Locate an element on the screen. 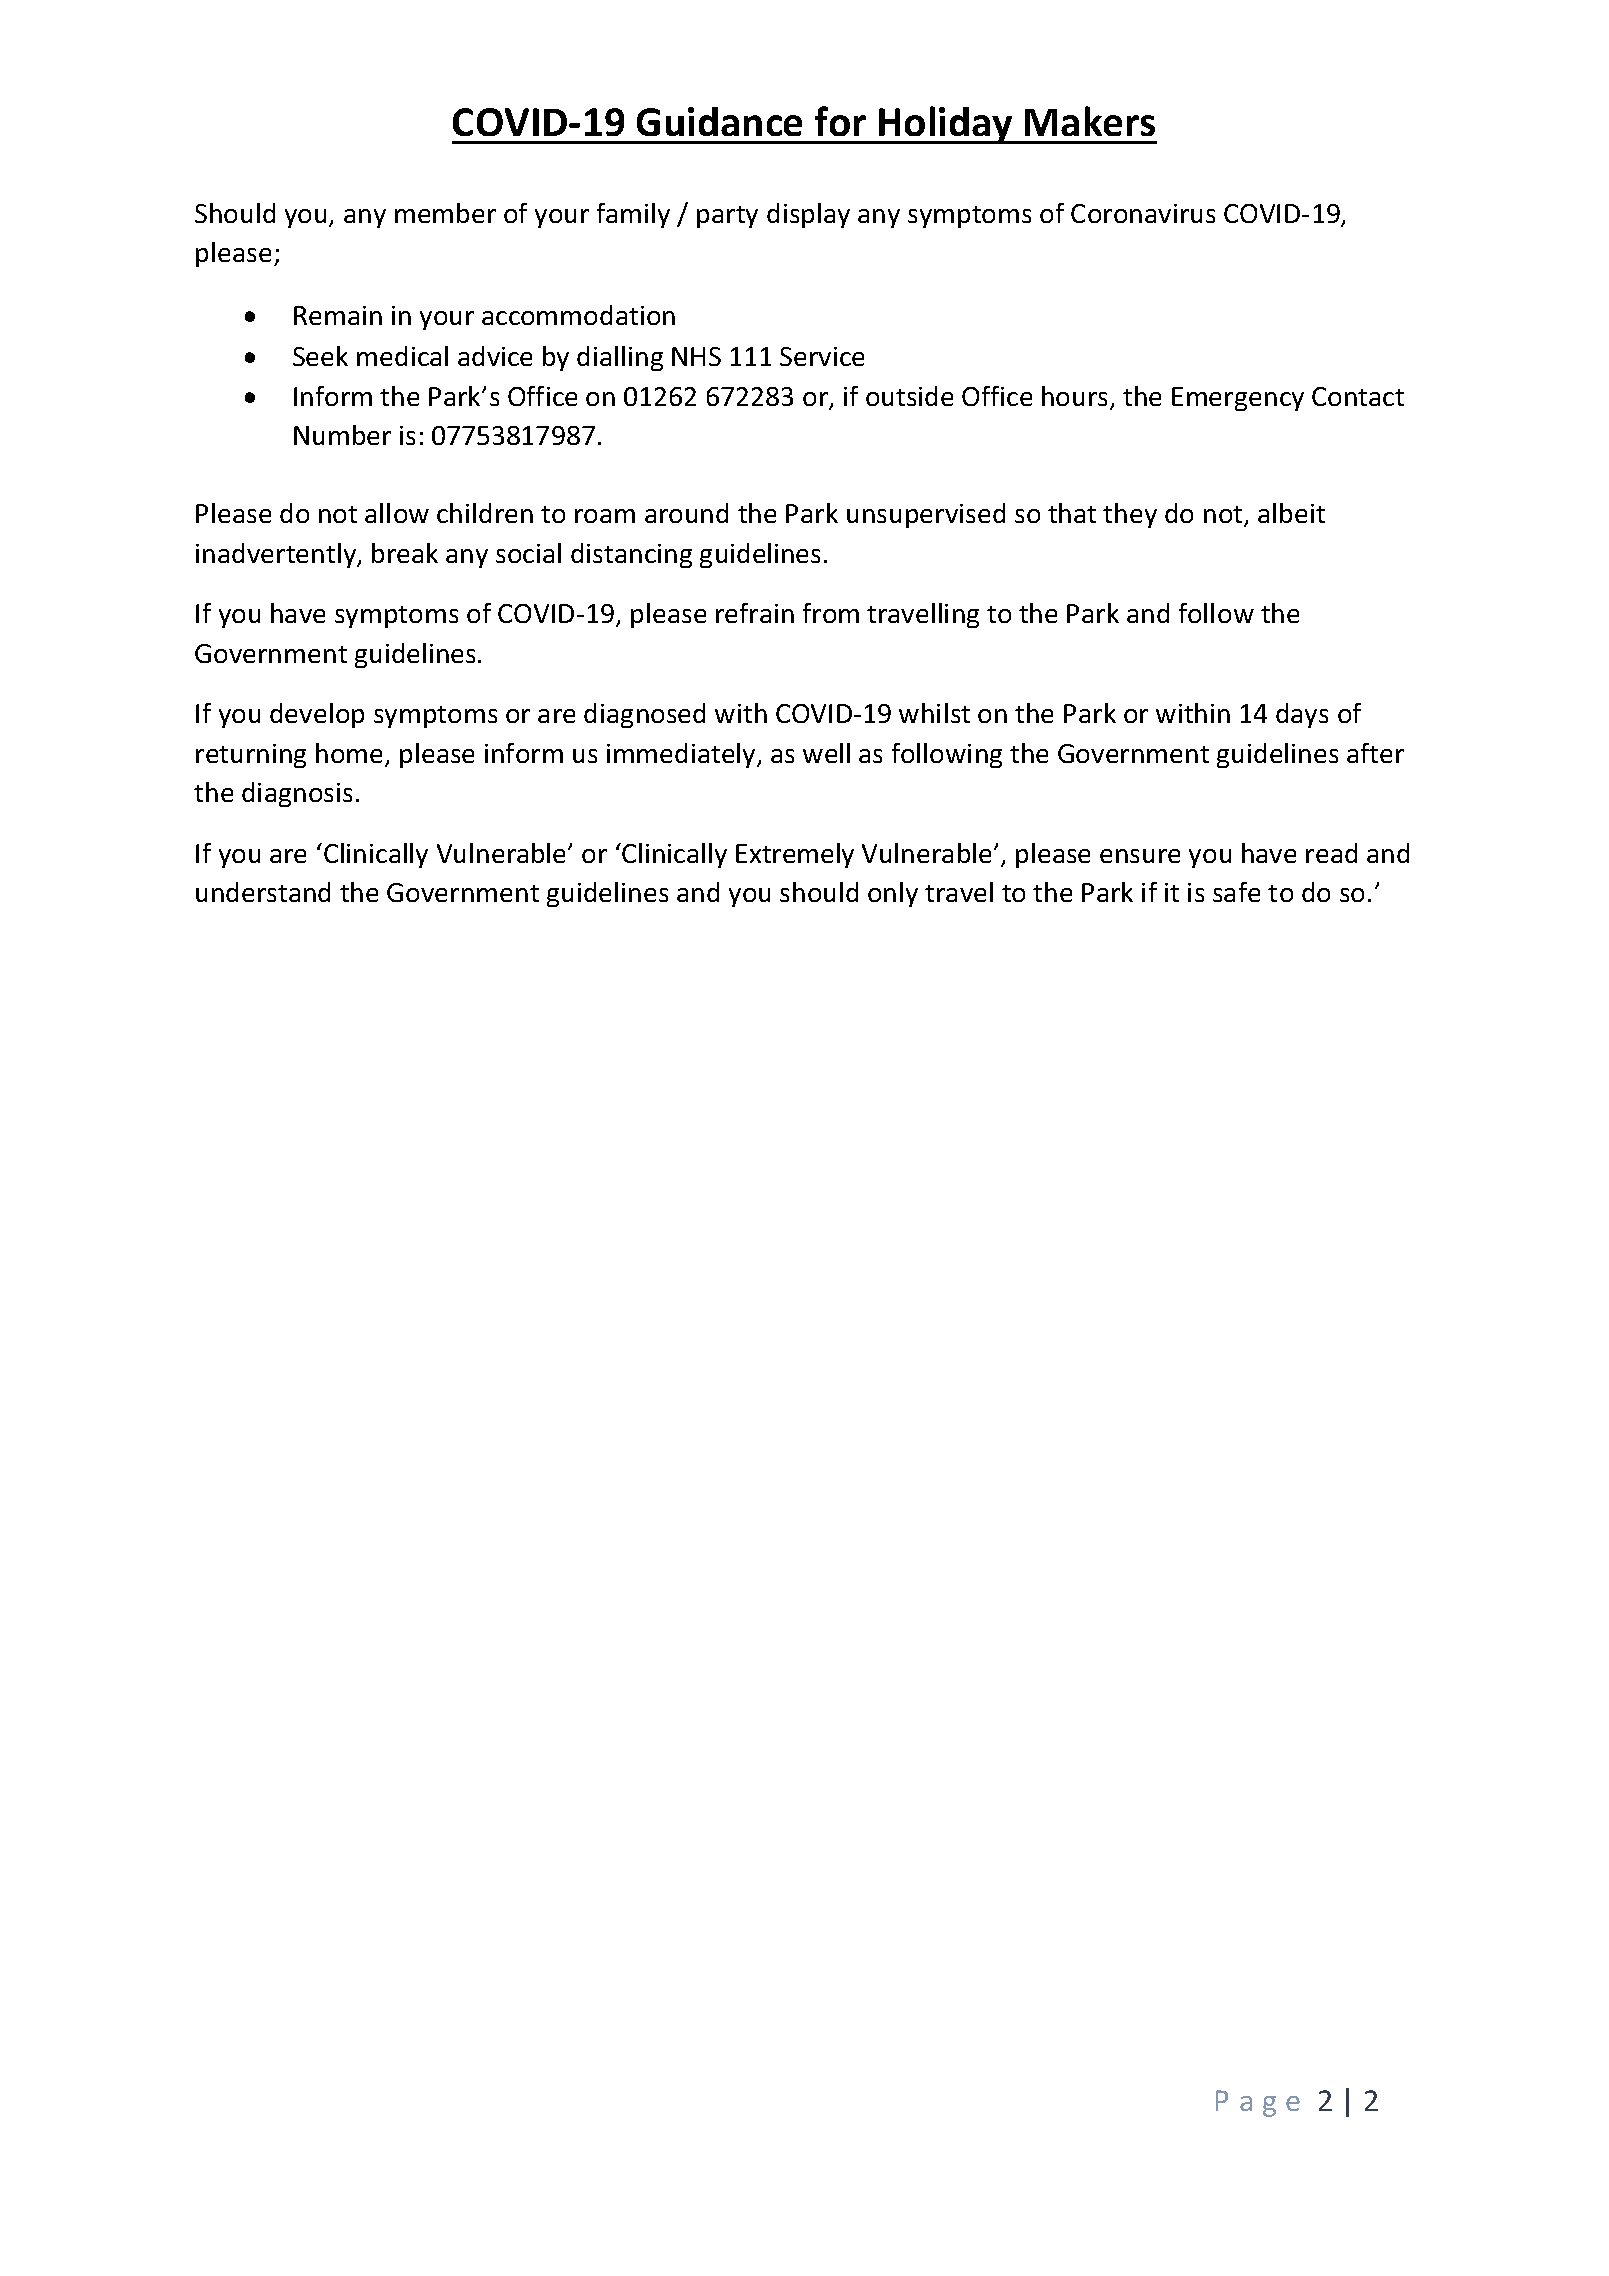 The height and width of the screenshot is (2276, 1609). from is located at coordinates (831, 613).
